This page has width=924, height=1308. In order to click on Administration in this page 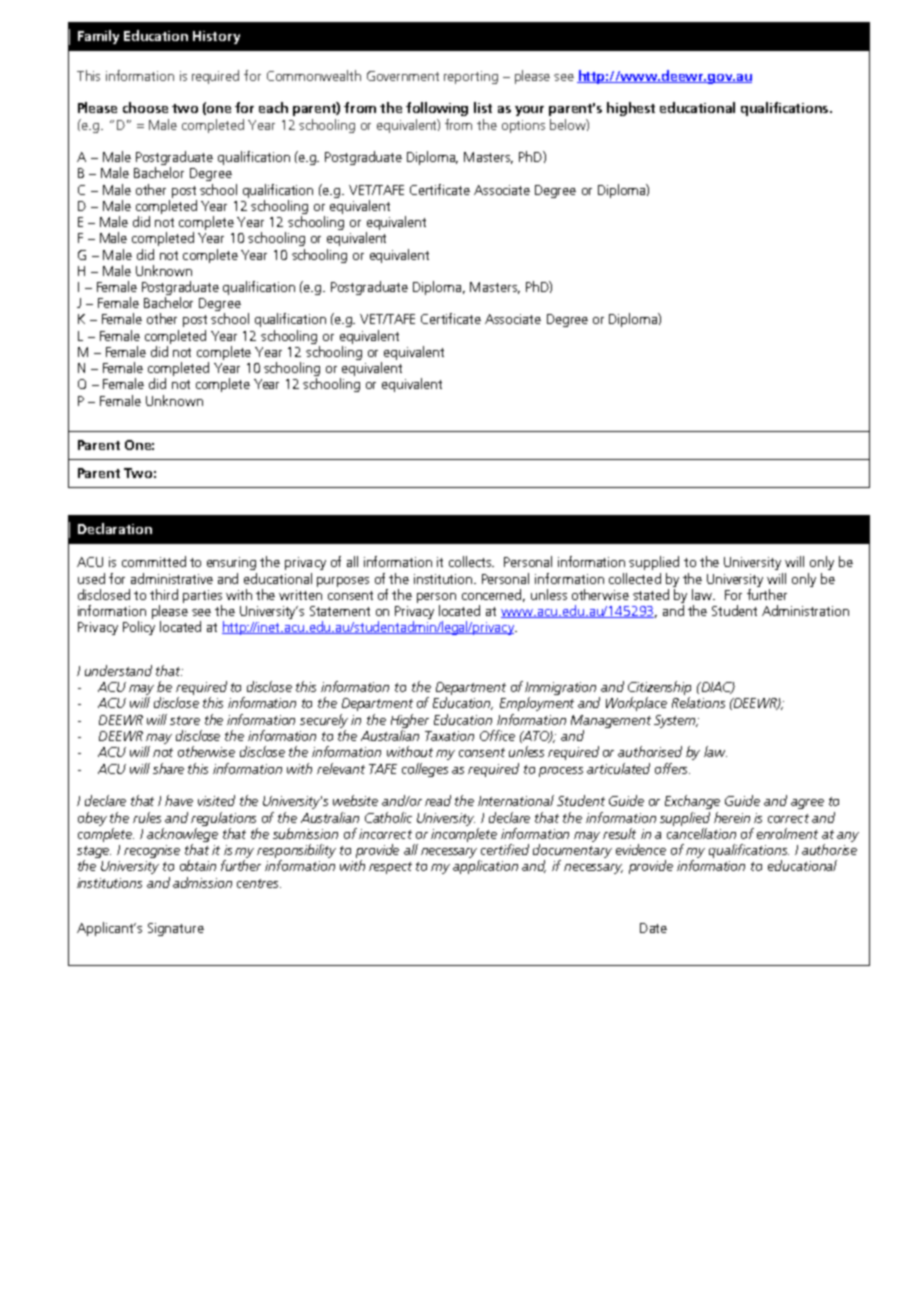, I will do `click(805, 610)`.
